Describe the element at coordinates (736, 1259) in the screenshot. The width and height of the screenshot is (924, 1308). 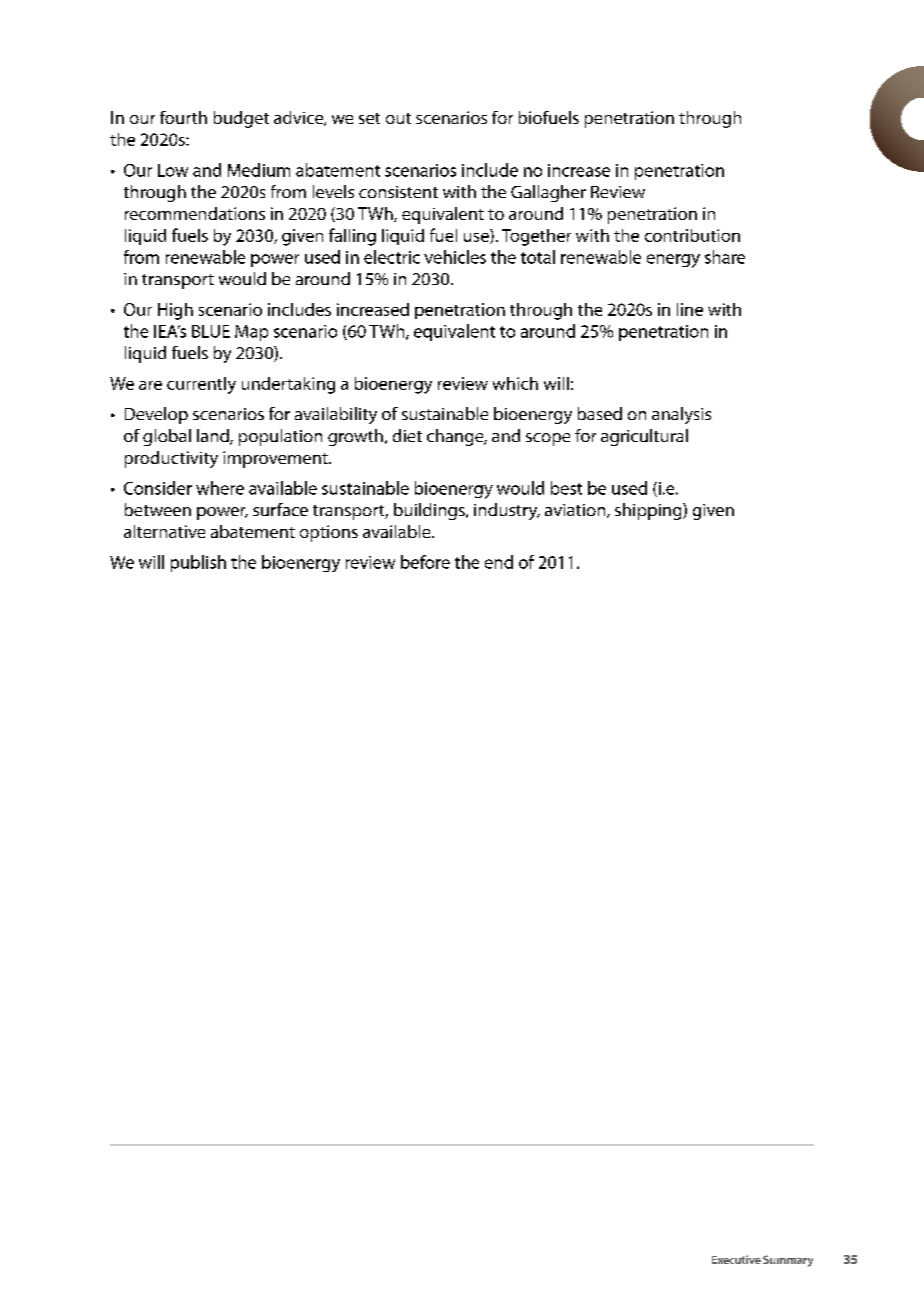
I see `Executive` at that location.
